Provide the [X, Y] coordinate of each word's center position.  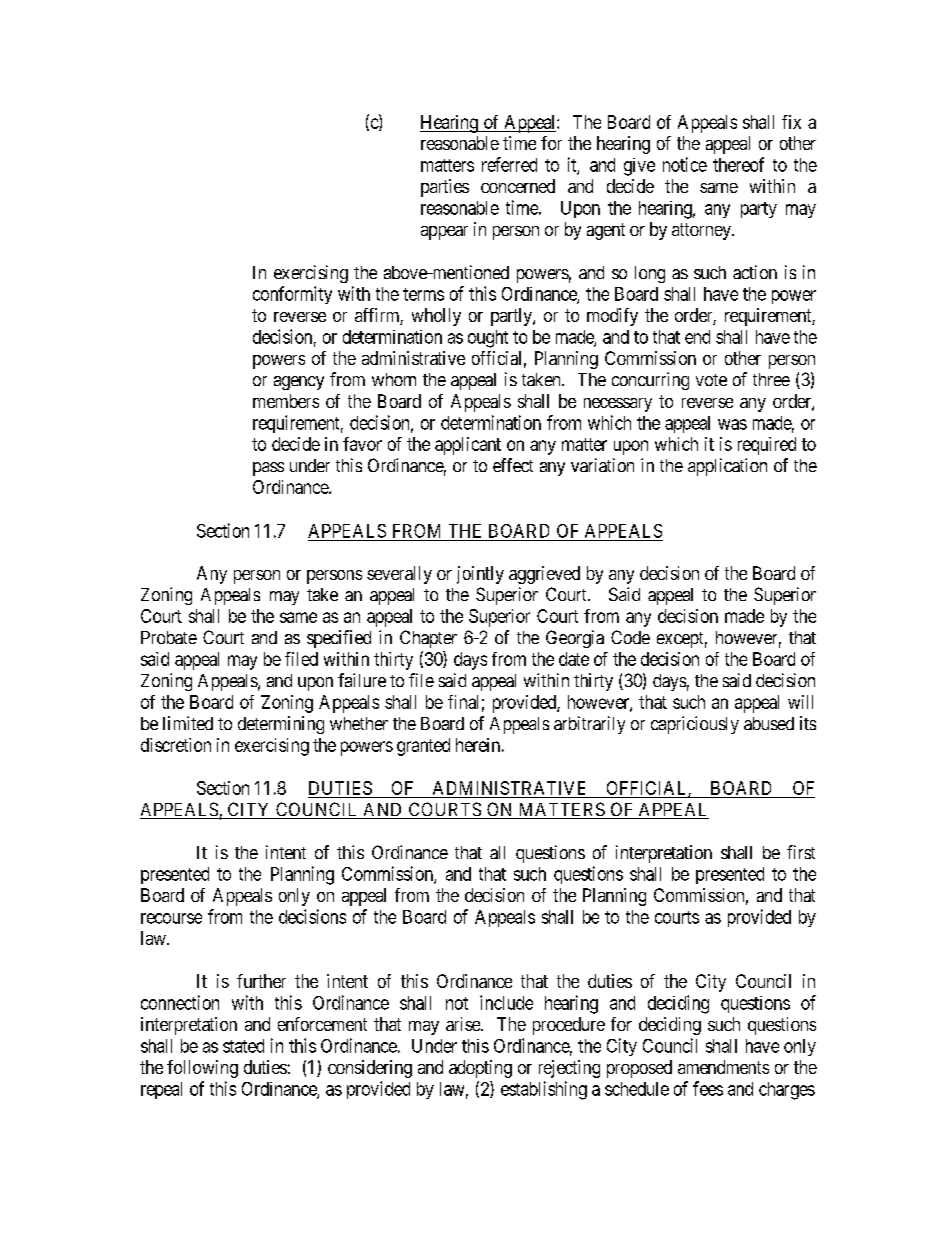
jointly [480, 575]
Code [630, 637]
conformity [292, 295]
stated [243, 1046]
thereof [738, 164]
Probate [169, 637]
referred [509, 164]
